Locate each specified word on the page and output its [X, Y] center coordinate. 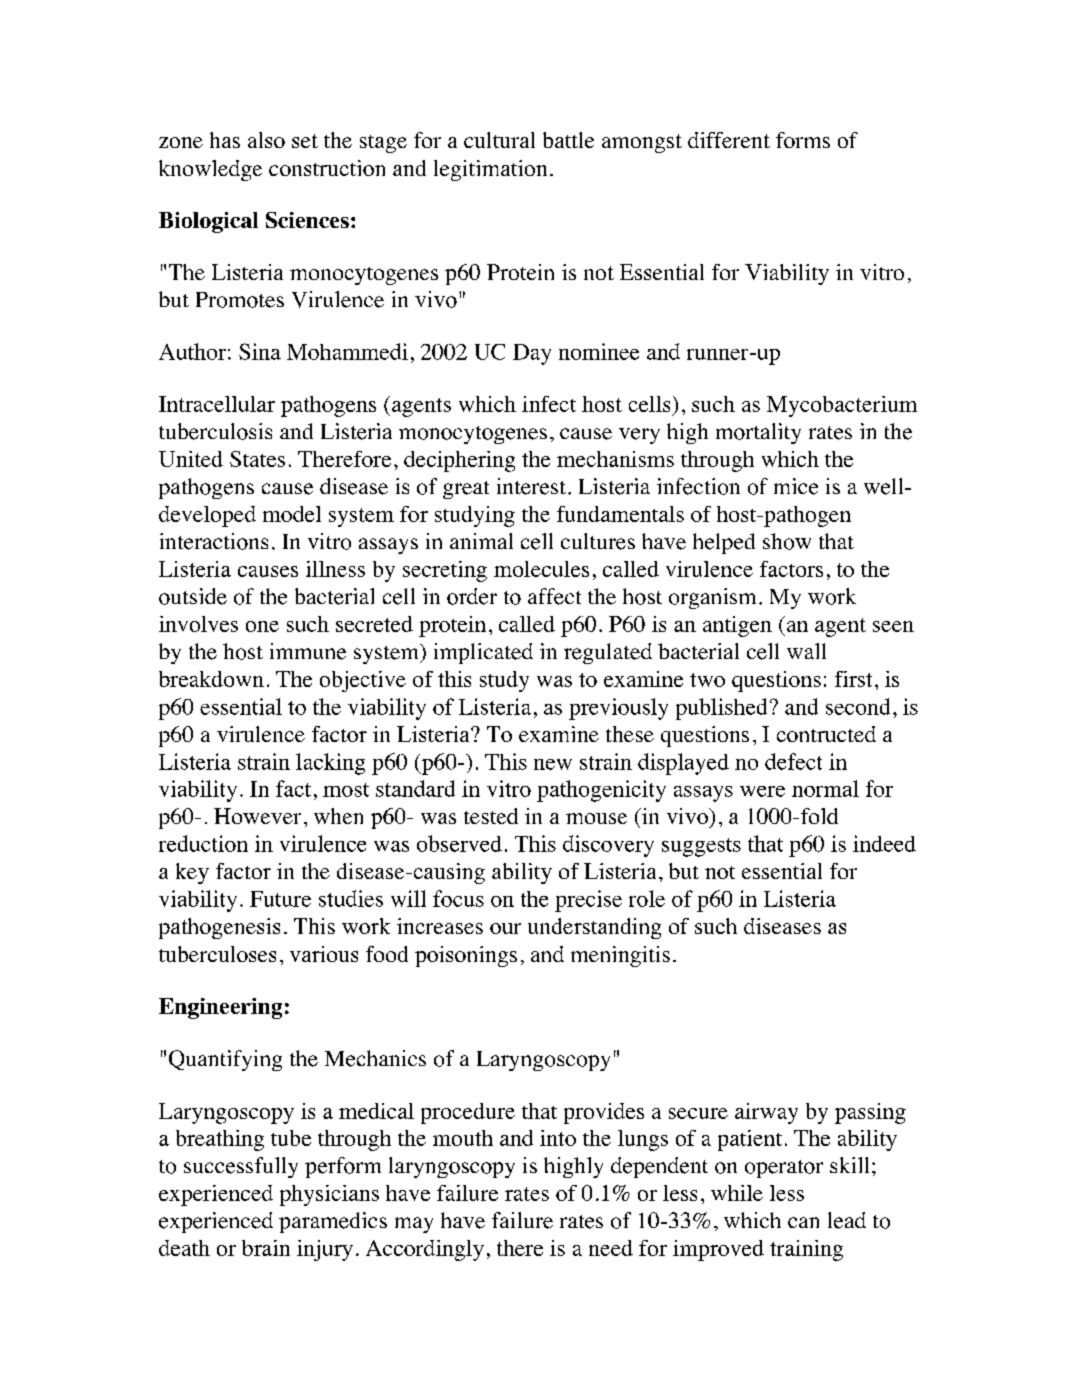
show [787, 541]
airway [766, 1113]
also [266, 140]
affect [554, 596]
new [553, 764]
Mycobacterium [842, 406]
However [257, 816]
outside [193, 596]
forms [803, 140]
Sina [260, 351]
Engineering [220, 1008]
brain [266, 1248]
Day [532, 354]
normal [825, 788]
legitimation [490, 170]
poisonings [466, 956]
